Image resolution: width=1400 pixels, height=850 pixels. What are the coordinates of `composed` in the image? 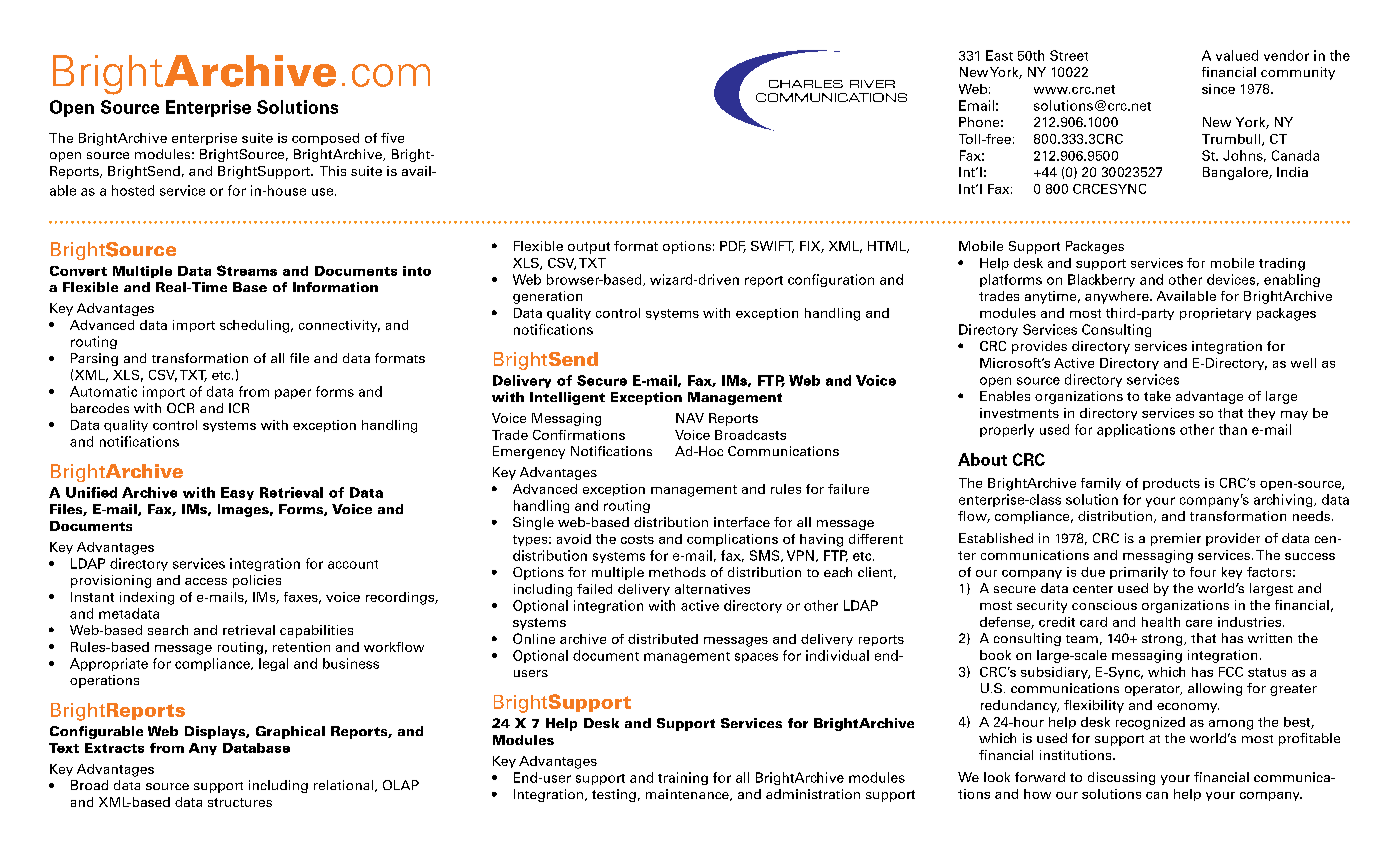 It's located at (325, 139).
